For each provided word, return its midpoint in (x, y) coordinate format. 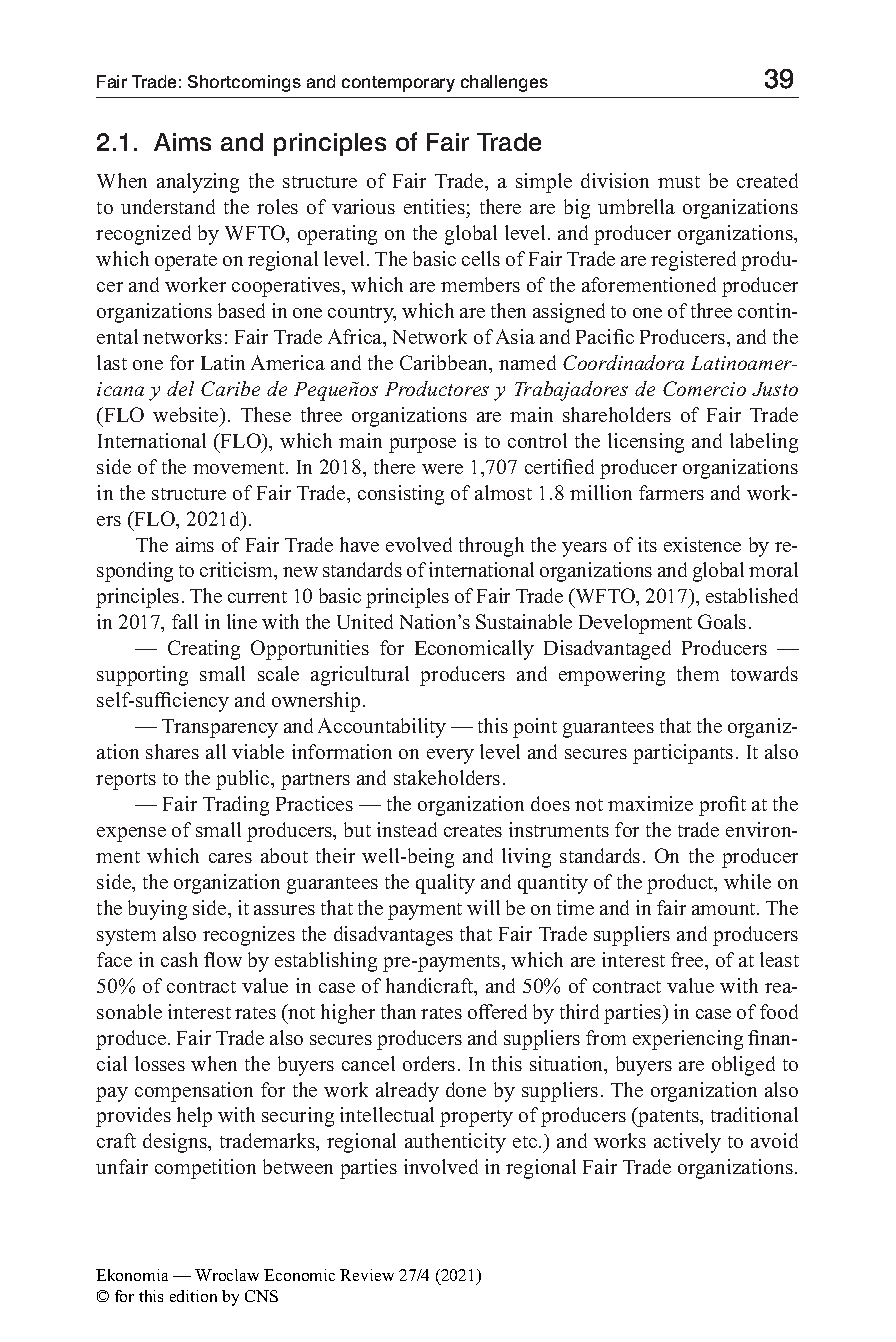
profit (722, 806)
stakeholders (447, 777)
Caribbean (445, 364)
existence (702, 544)
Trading (236, 806)
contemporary (398, 84)
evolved (419, 544)
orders (429, 1063)
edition (193, 1296)
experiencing (688, 1040)
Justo (775, 389)
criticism (238, 571)
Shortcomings (244, 83)
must (679, 182)
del (180, 388)
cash (179, 959)
